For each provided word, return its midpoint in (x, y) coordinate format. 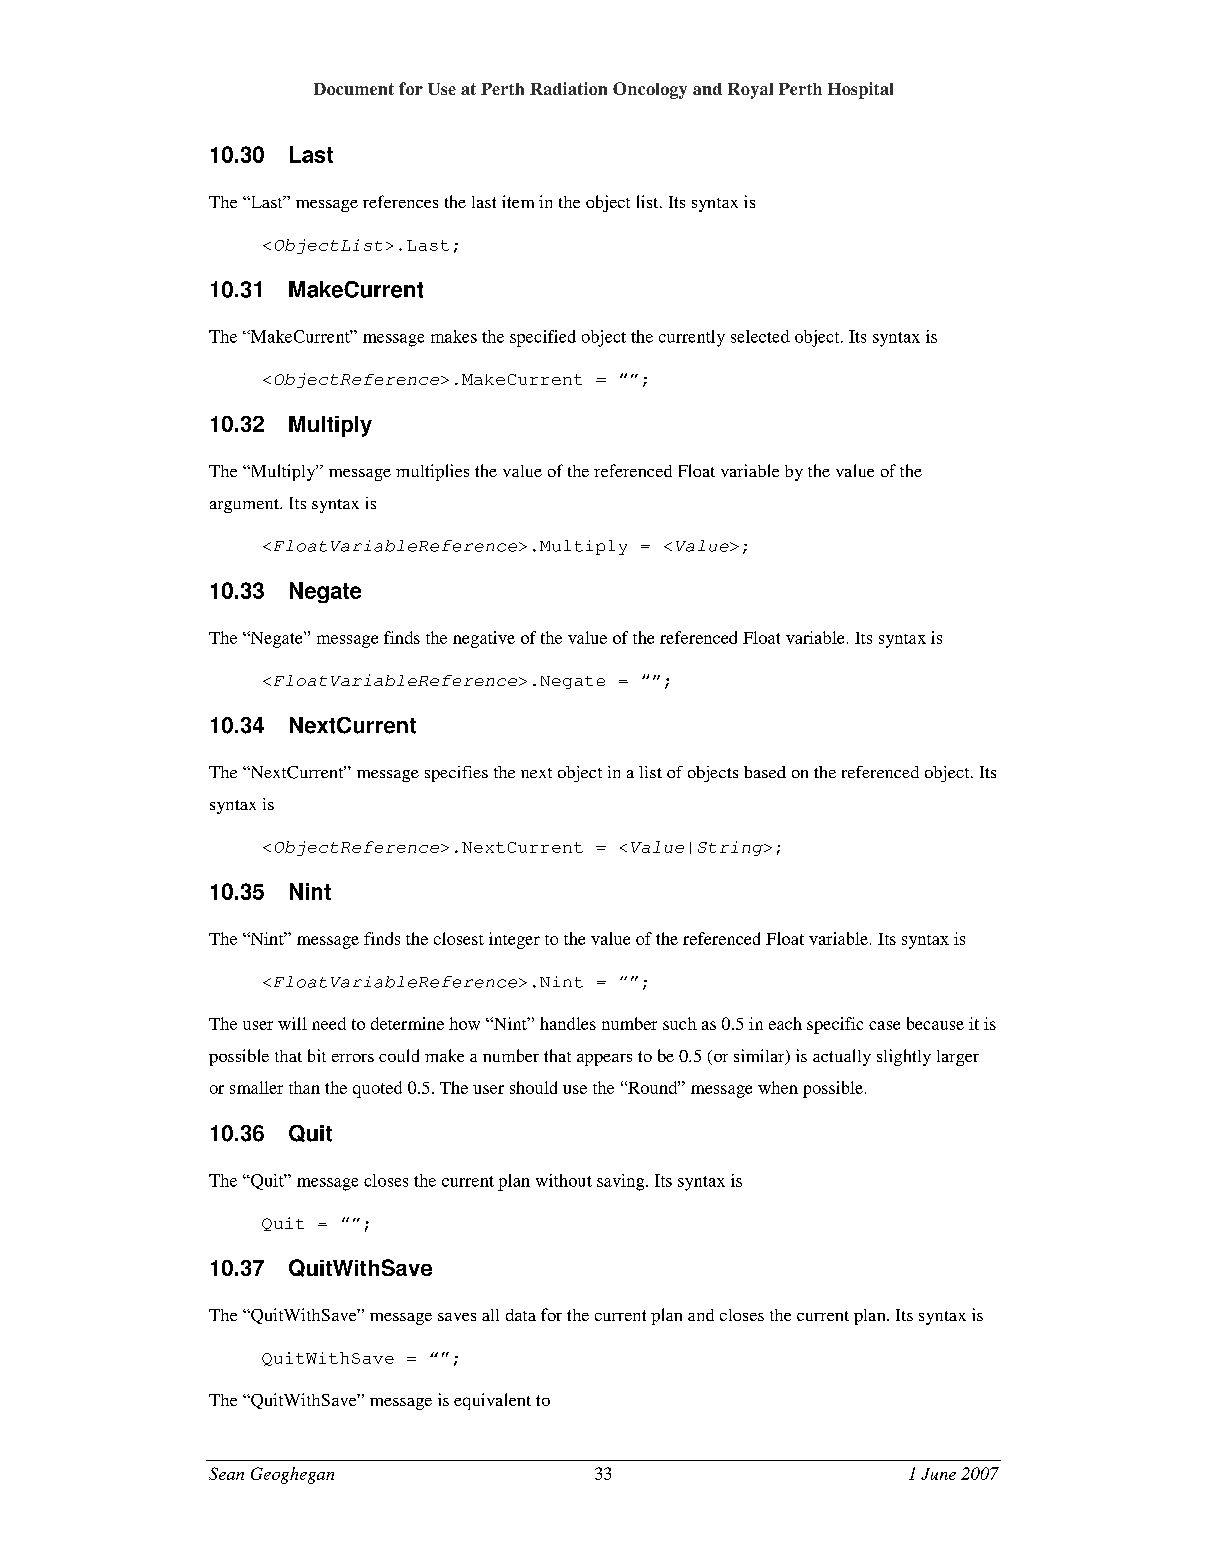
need (329, 1023)
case (884, 1025)
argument (245, 506)
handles (568, 1023)
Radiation (568, 88)
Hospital (860, 90)
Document (354, 89)
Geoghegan (292, 1475)
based (765, 772)
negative (484, 639)
